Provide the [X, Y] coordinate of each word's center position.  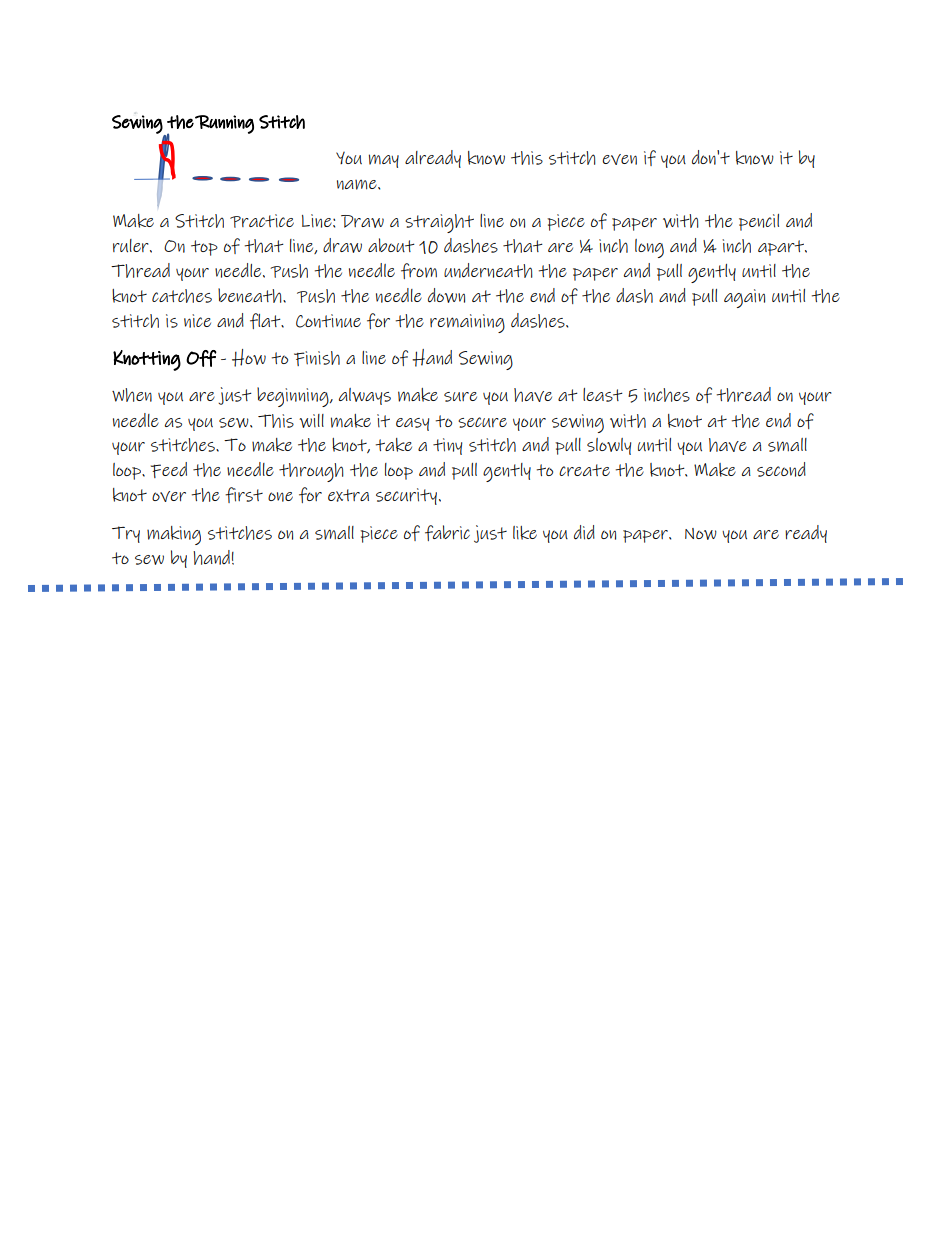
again [744, 298]
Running [224, 124]
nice [197, 321]
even [620, 159]
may [384, 161]
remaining [467, 323]
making [174, 535]
